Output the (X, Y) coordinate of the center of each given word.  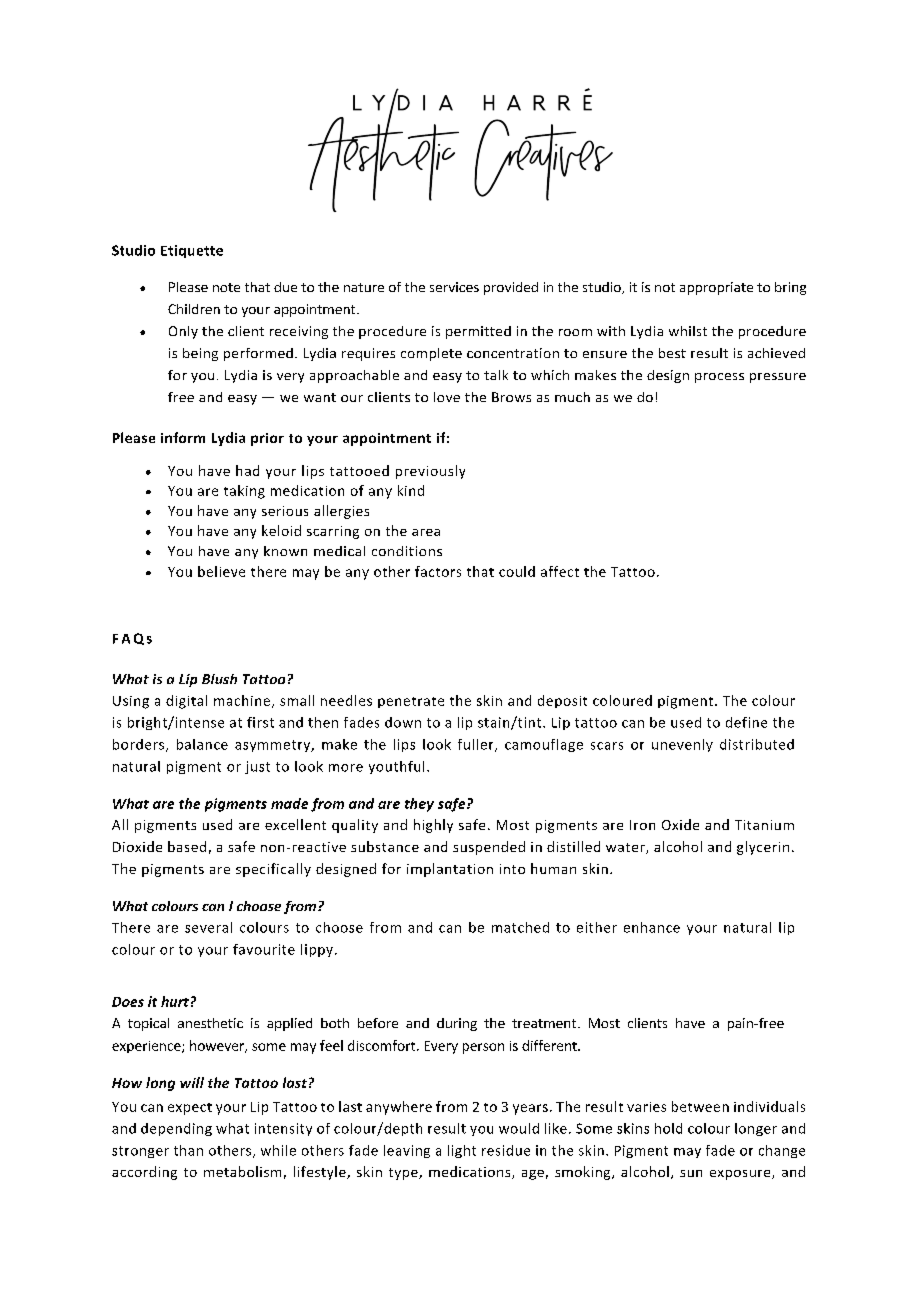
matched (520, 927)
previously (430, 472)
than (188, 1150)
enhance (652, 927)
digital (186, 702)
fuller (477, 745)
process (719, 378)
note (226, 287)
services (454, 287)
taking (244, 492)
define (746, 722)
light (462, 1151)
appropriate (716, 288)
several (208, 927)
